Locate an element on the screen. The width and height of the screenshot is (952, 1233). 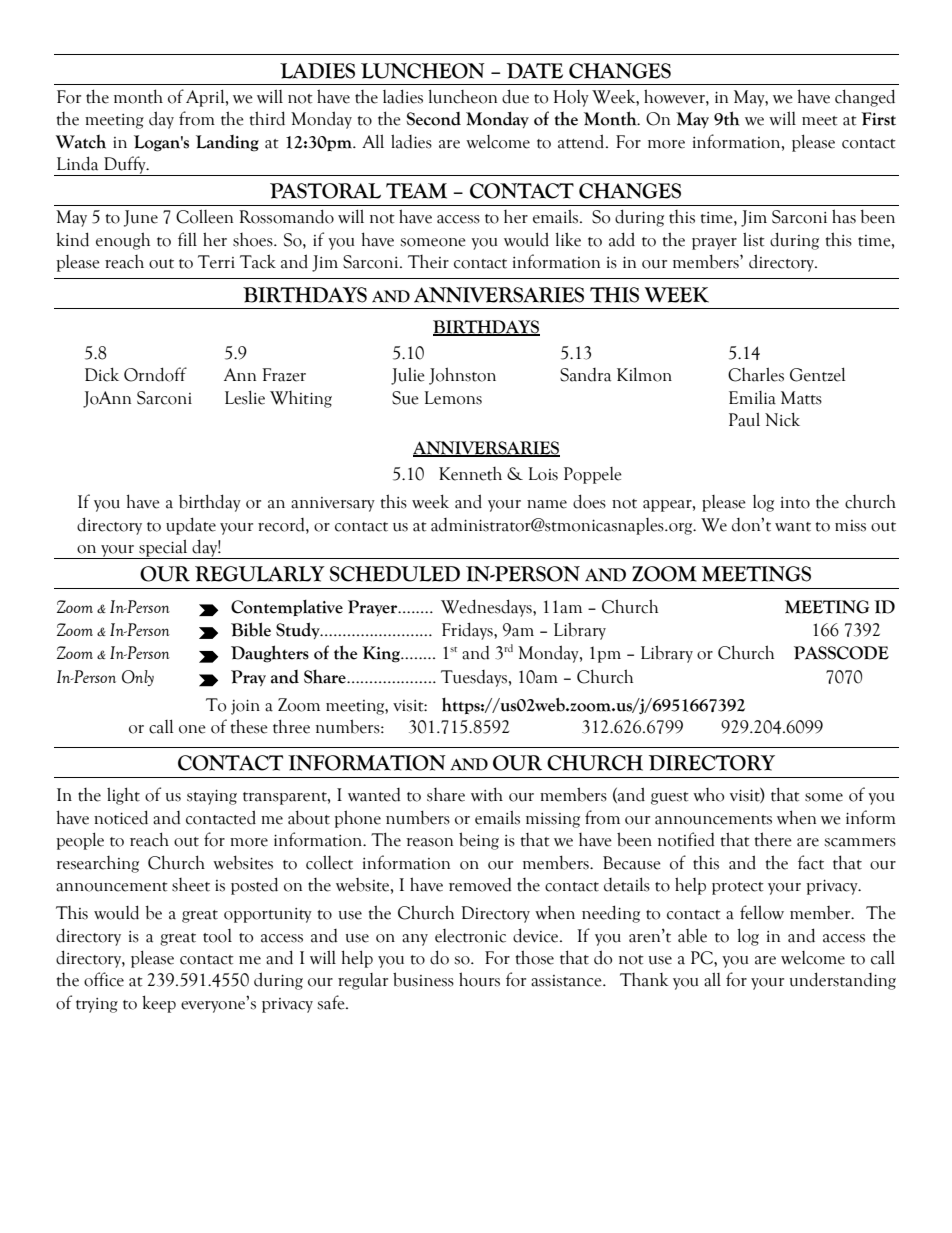
Landing is located at coordinates (227, 143).
